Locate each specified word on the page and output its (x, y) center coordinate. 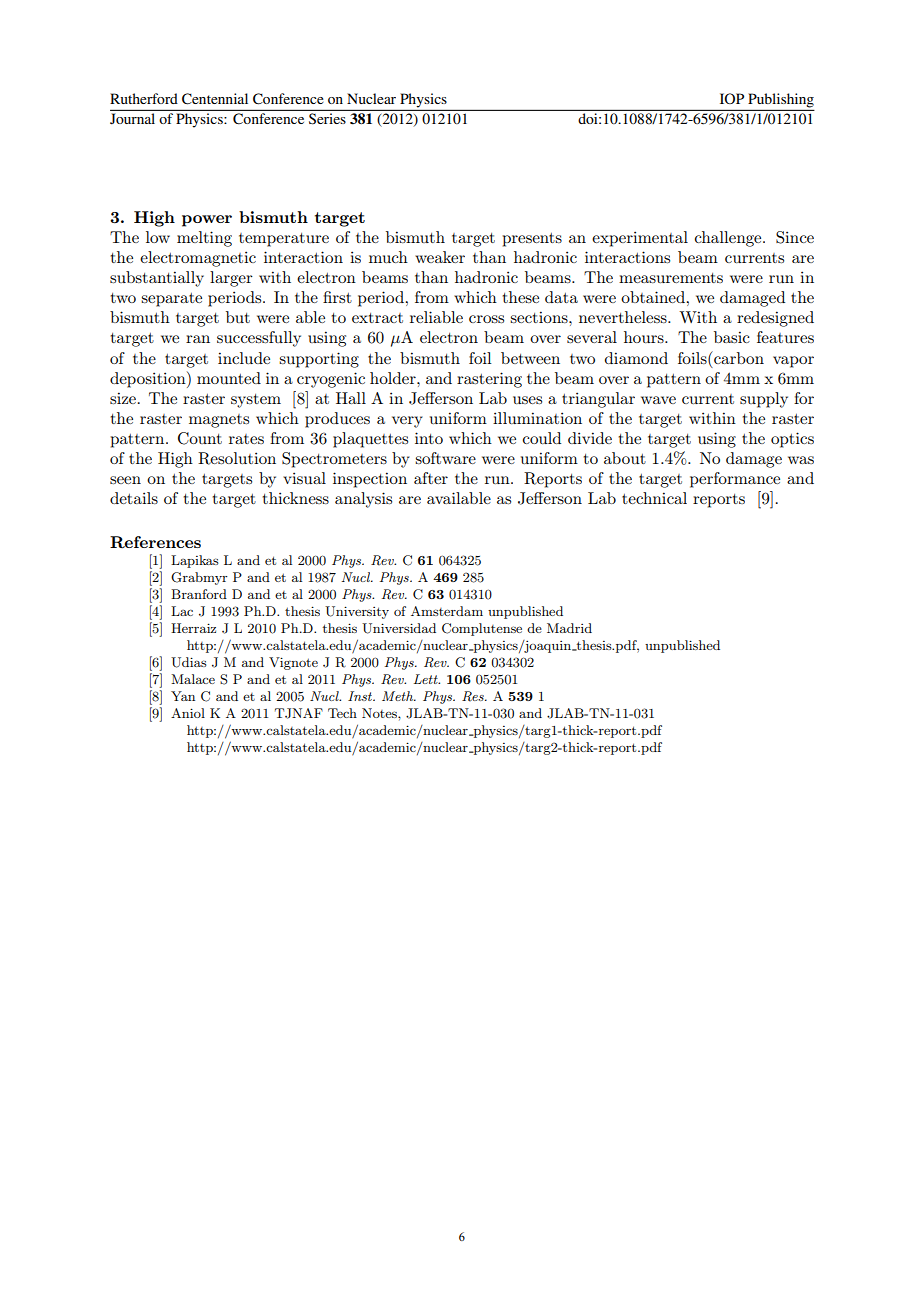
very (407, 422)
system (256, 401)
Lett (427, 679)
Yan (183, 696)
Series (327, 118)
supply (764, 400)
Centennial (215, 99)
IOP (732, 98)
